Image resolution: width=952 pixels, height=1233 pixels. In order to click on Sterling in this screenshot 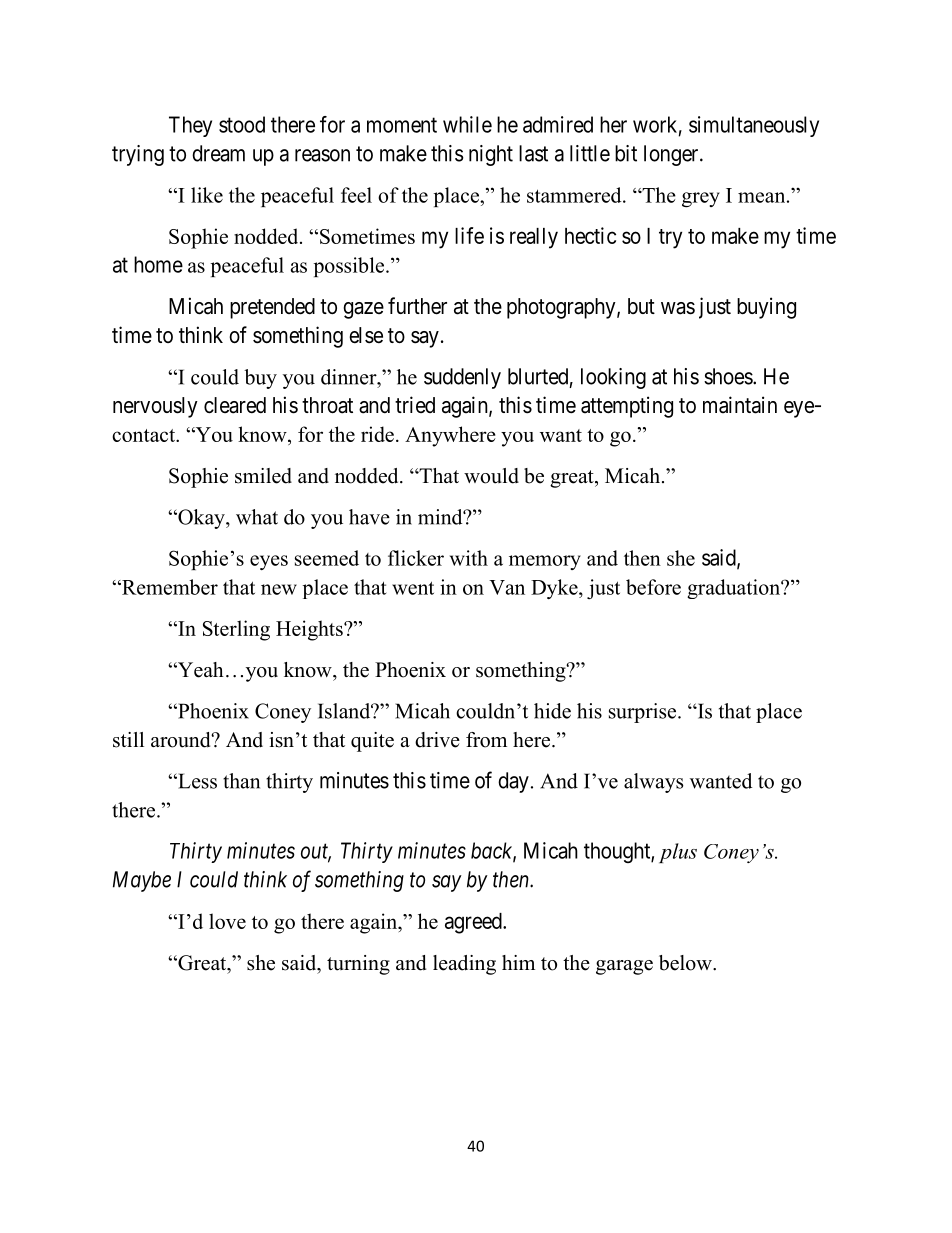, I will do `click(236, 630)`.
